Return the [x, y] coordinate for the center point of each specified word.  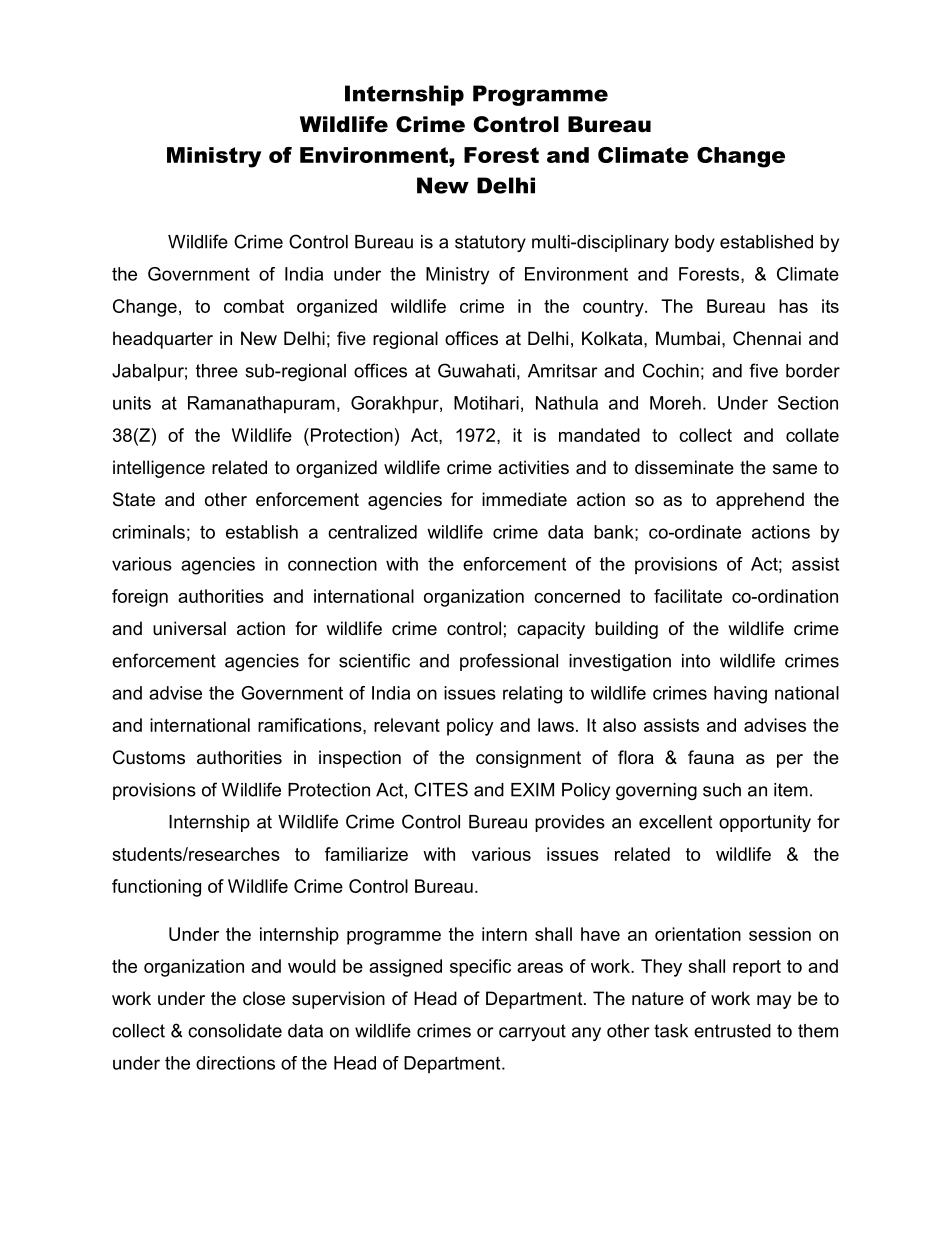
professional [509, 662]
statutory [490, 243]
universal [189, 628]
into [696, 661]
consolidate [235, 1031]
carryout [532, 1032]
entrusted [732, 1031]
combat [254, 306]
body [695, 243]
